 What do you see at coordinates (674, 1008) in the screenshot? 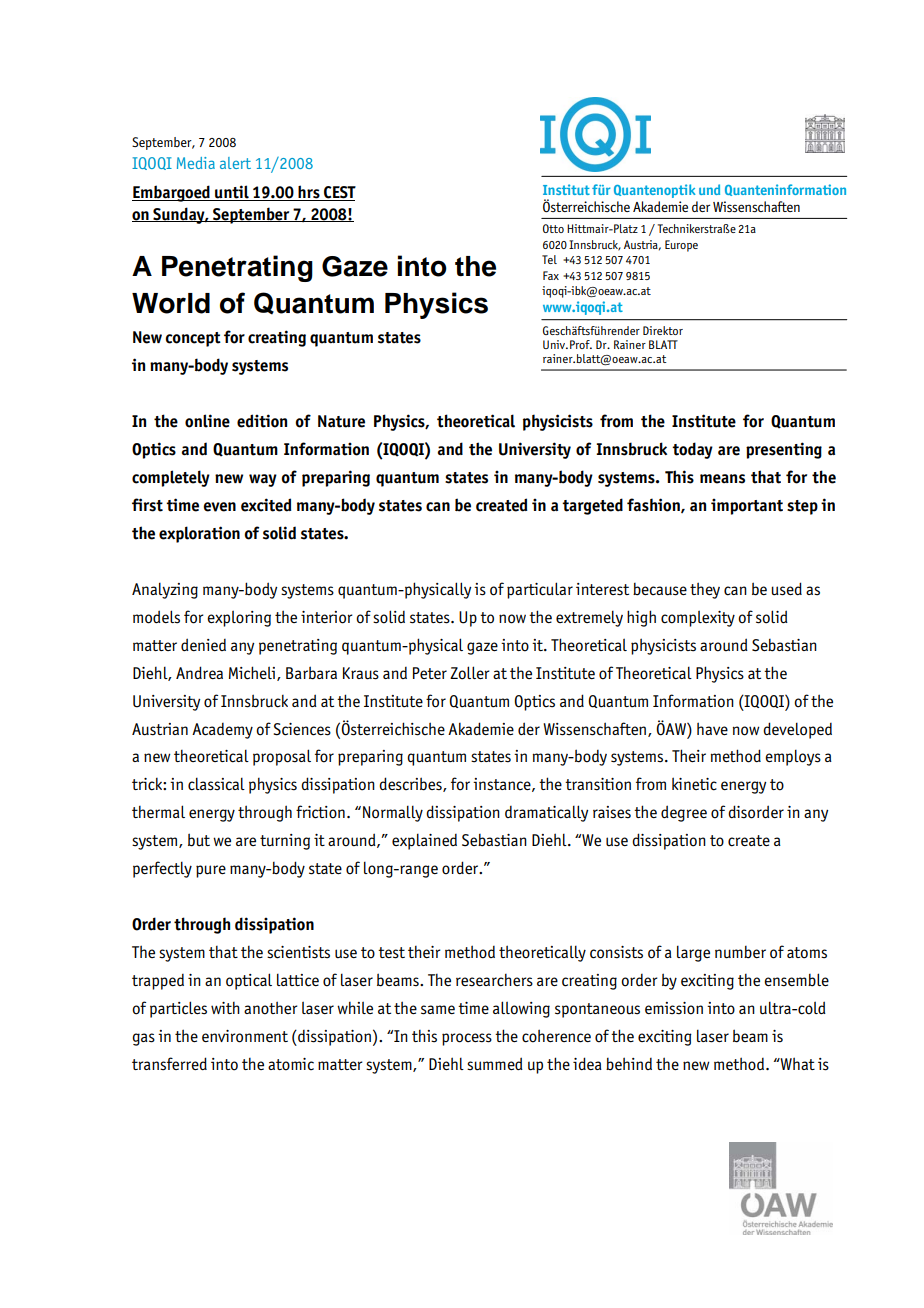
I see `emission` at bounding box center [674, 1008].
